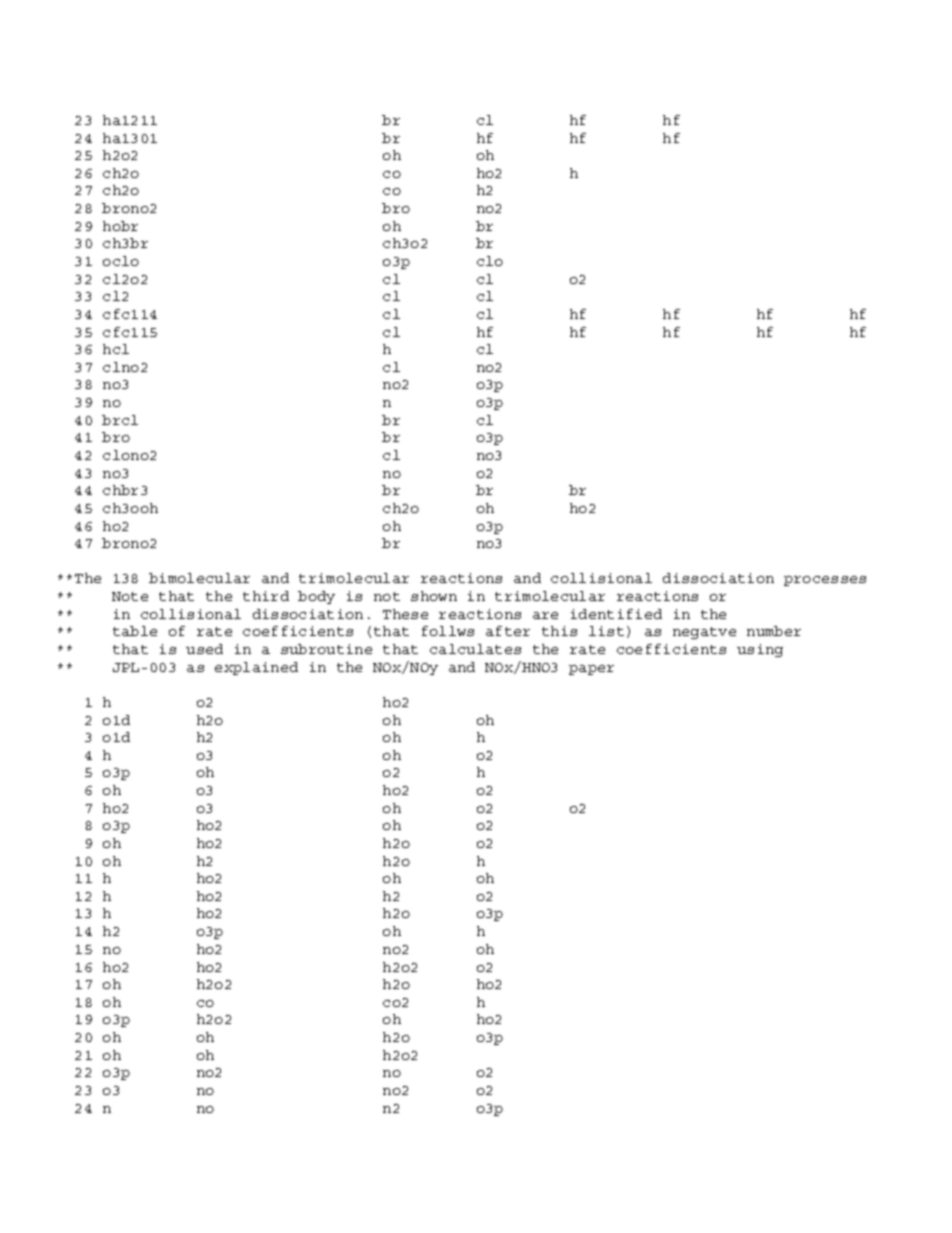  What do you see at coordinates (405, 614) in the screenshot?
I see `These` at bounding box center [405, 614].
